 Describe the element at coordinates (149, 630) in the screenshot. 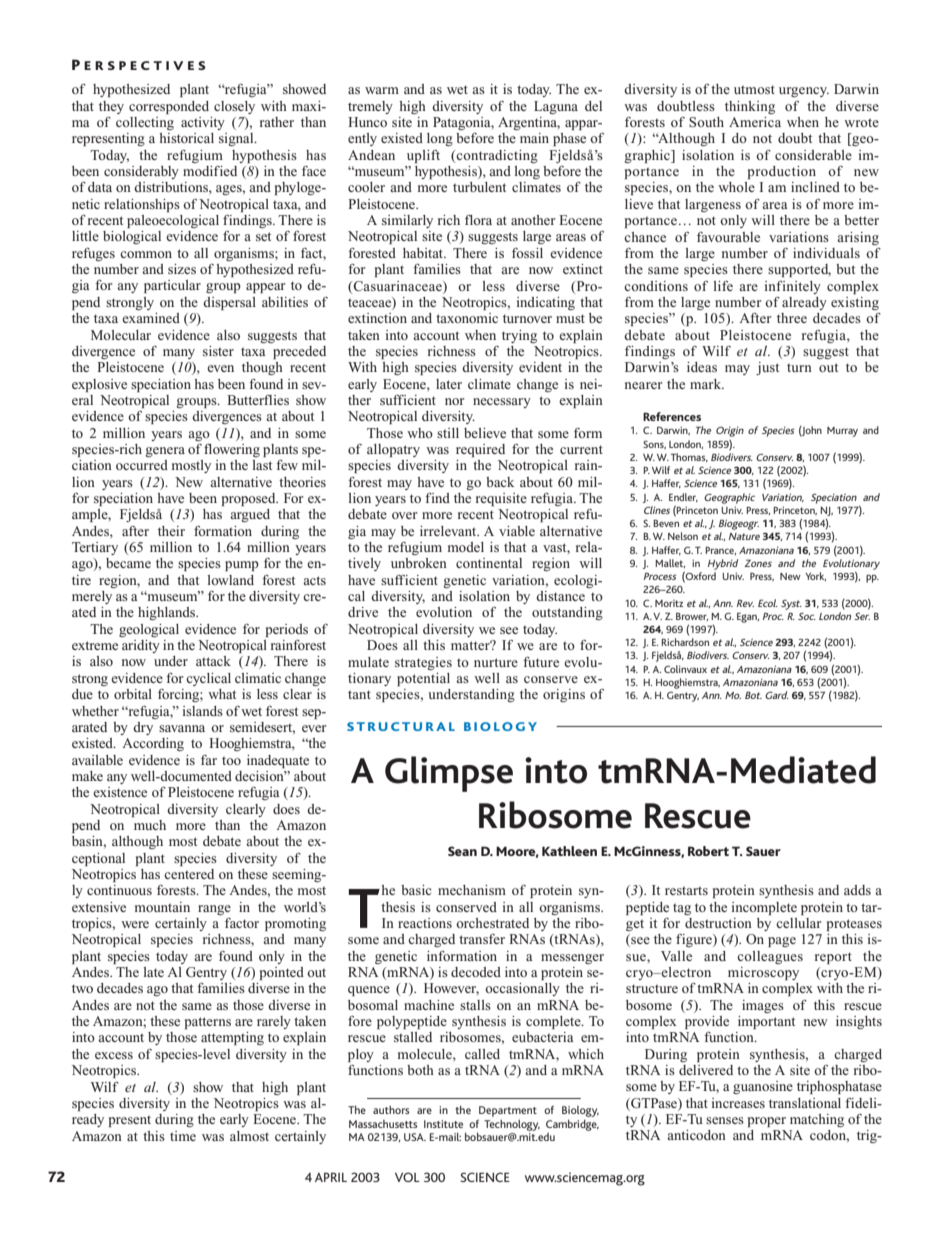

I see `geological` at that location.
